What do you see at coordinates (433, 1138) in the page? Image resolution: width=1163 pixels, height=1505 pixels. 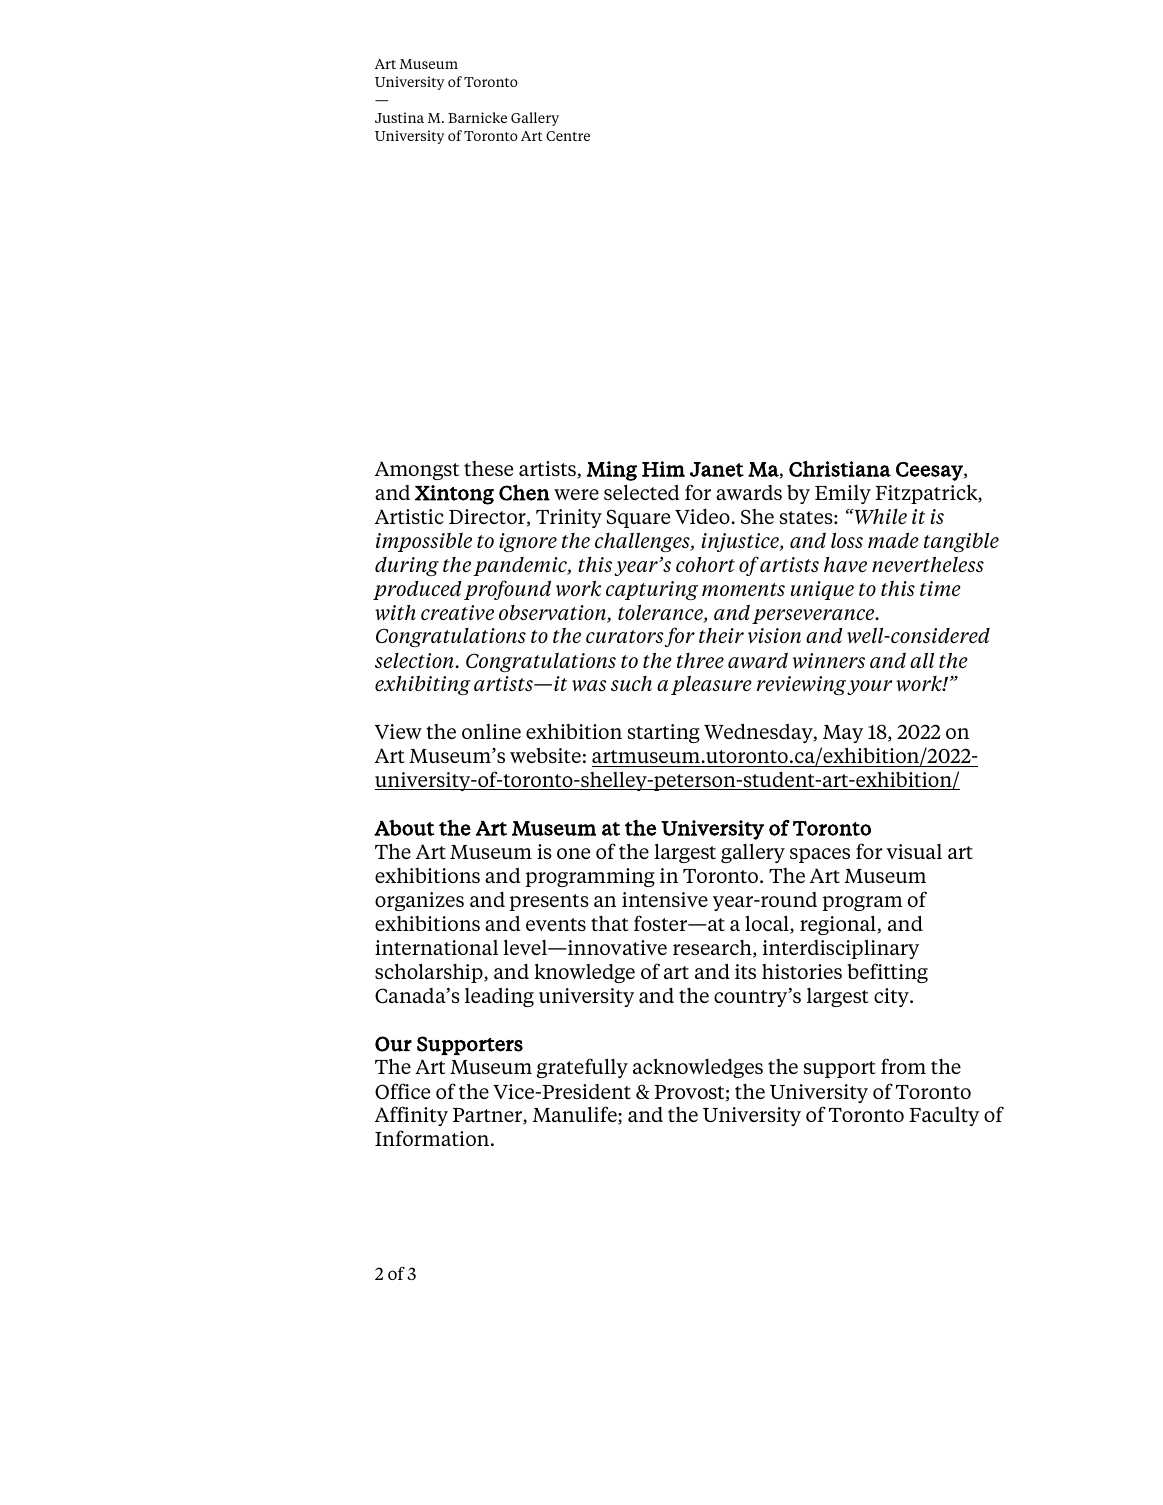 I see `Information` at bounding box center [433, 1138].
